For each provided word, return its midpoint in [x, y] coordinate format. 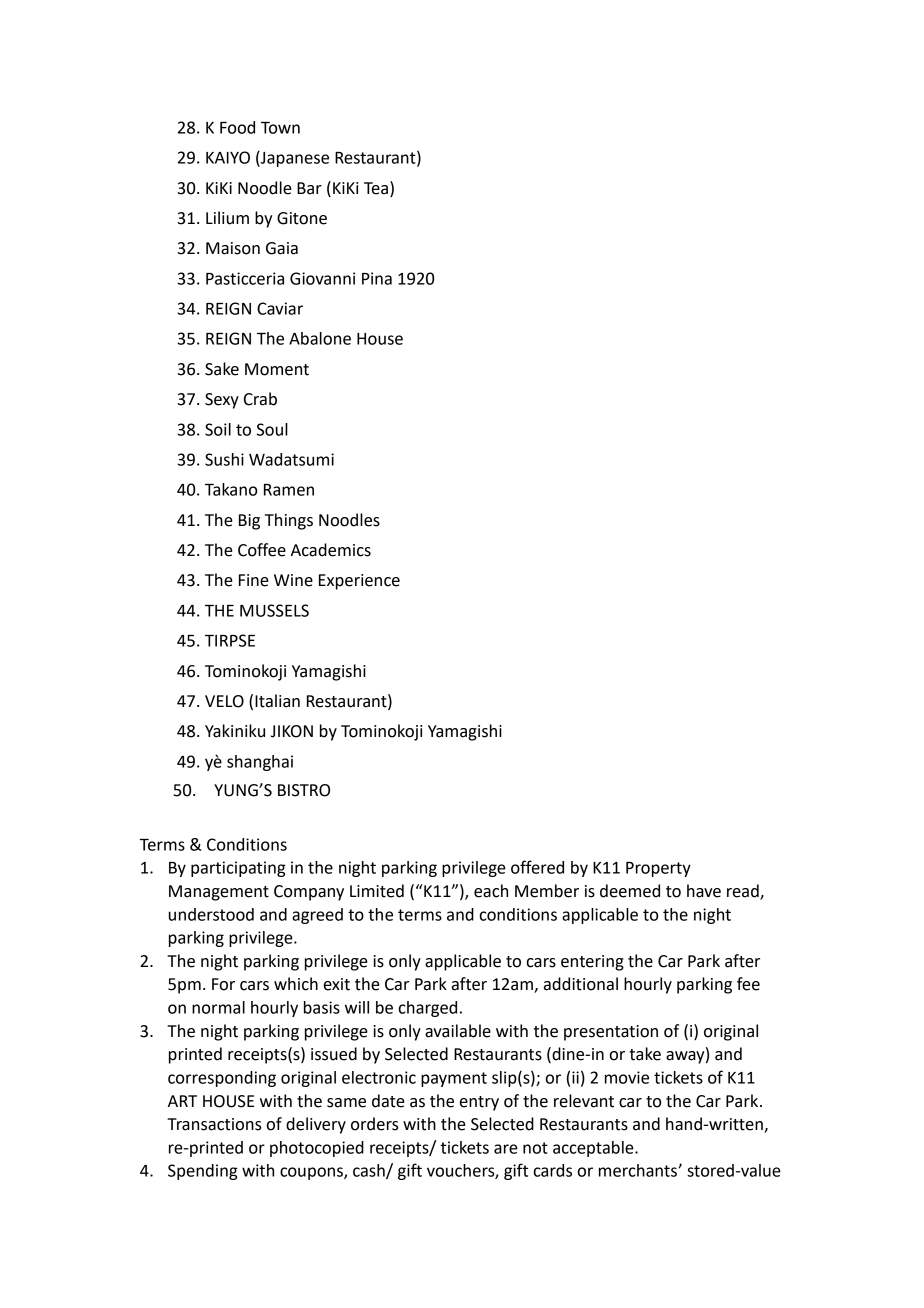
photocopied [317, 1149]
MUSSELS [274, 610]
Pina [377, 278]
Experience [359, 582]
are [506, 1149]
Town [280, 128]
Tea [376, 188]
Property [658, 869]
